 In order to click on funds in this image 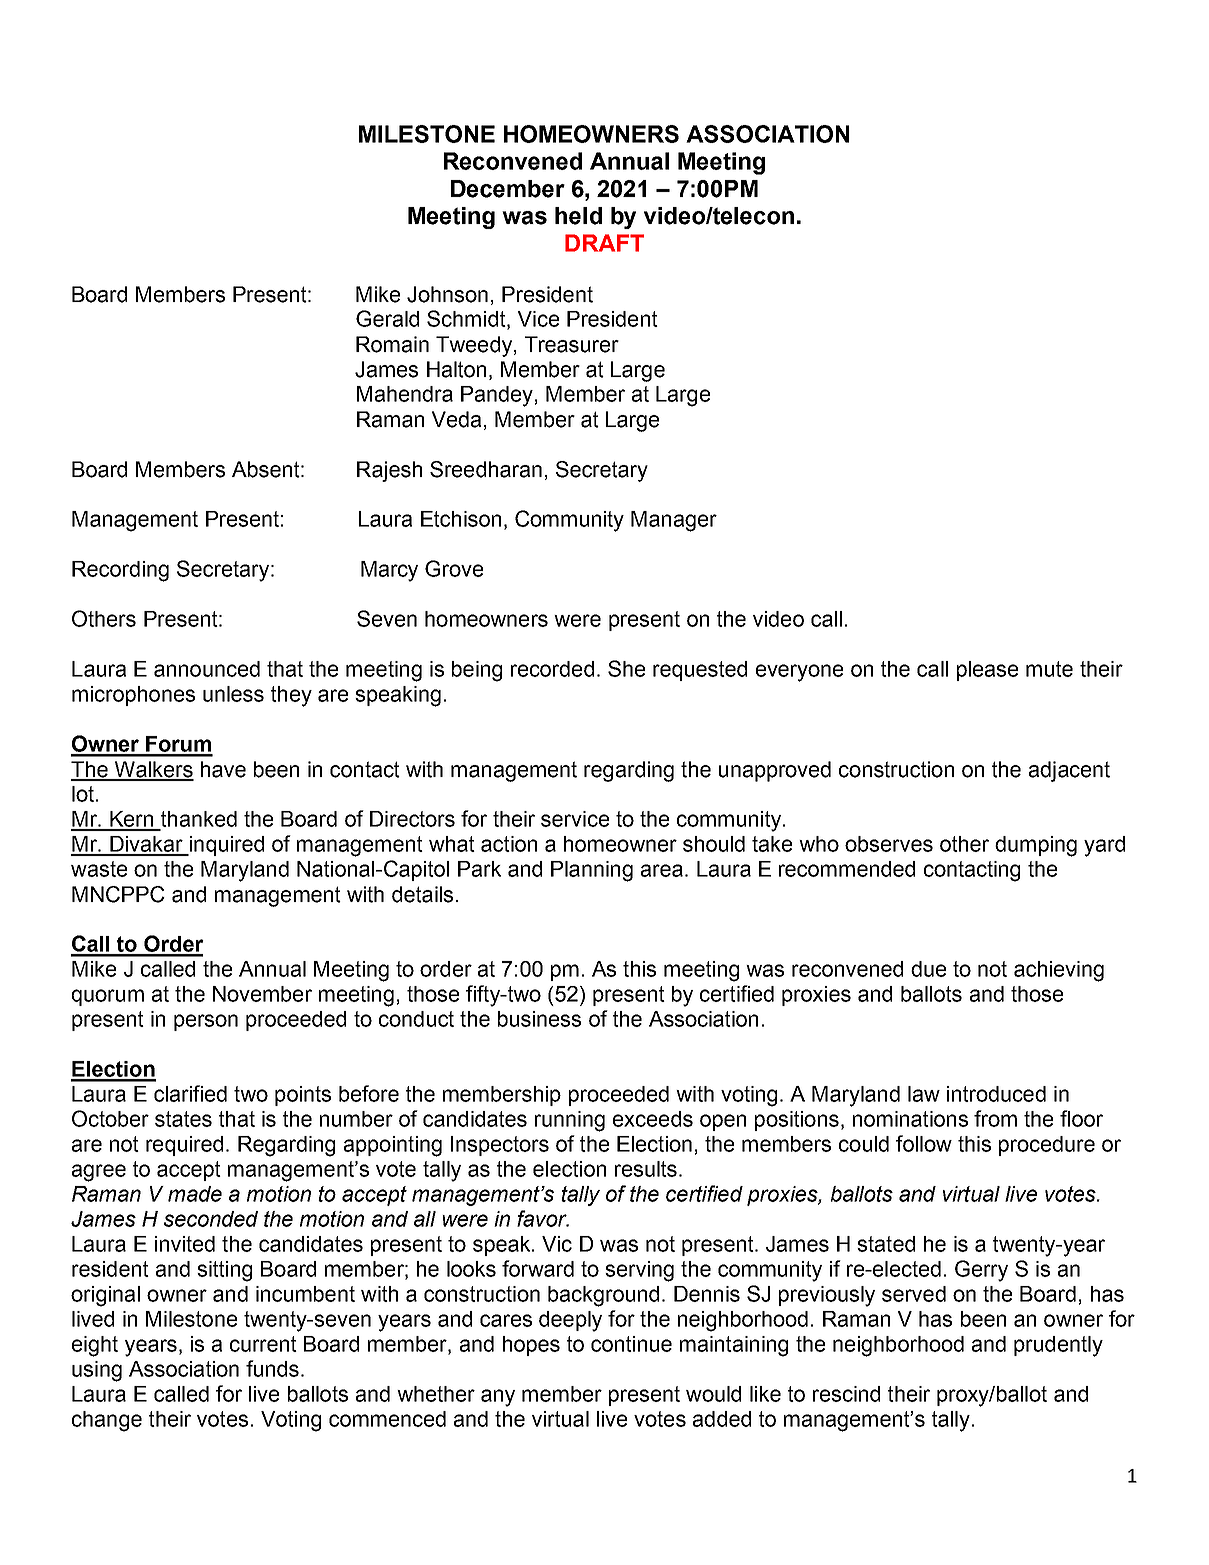, I will do `click(272, 1368)`.
